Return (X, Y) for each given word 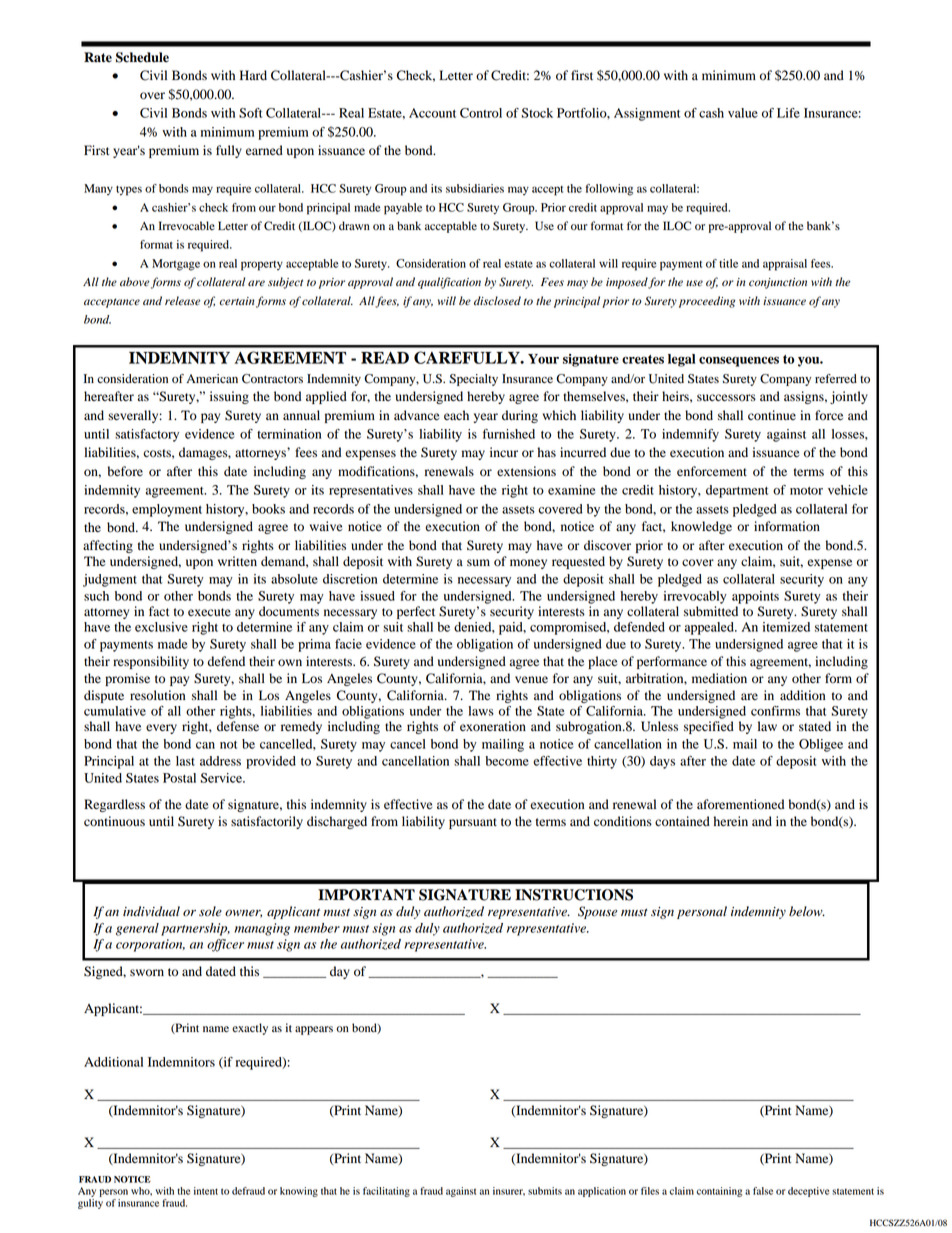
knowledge (701, 527)
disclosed (497, 301)
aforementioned (740, 804)
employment (167, 510)
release (182, 301)
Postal (179, 778)
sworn (147, 972)
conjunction (778, 283)
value (743, 113)
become (507, 761)
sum (478, 562)
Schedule (142, 57)
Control (481, 113)
